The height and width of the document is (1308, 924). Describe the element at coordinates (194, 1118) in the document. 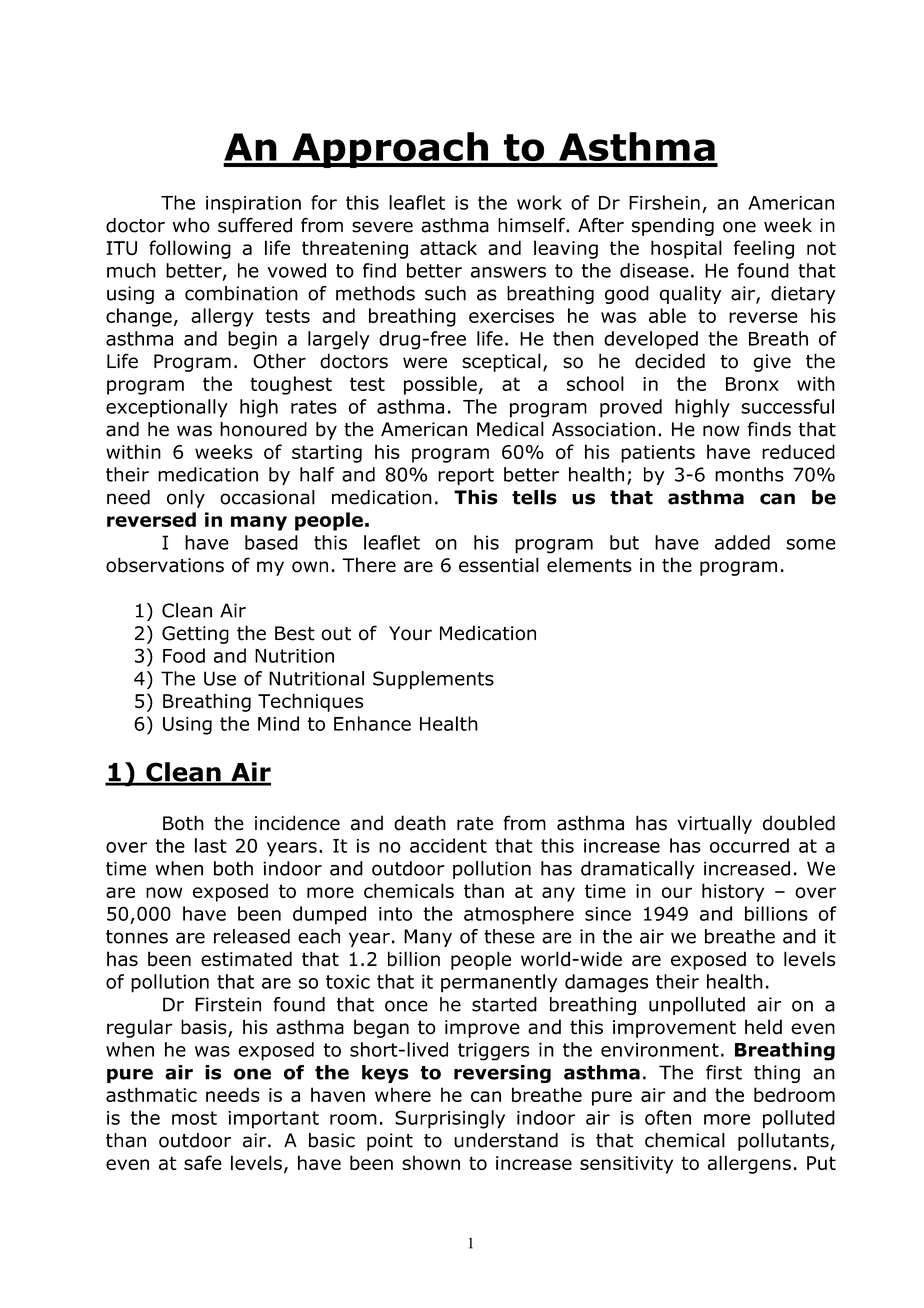

I see `most` at that location.
